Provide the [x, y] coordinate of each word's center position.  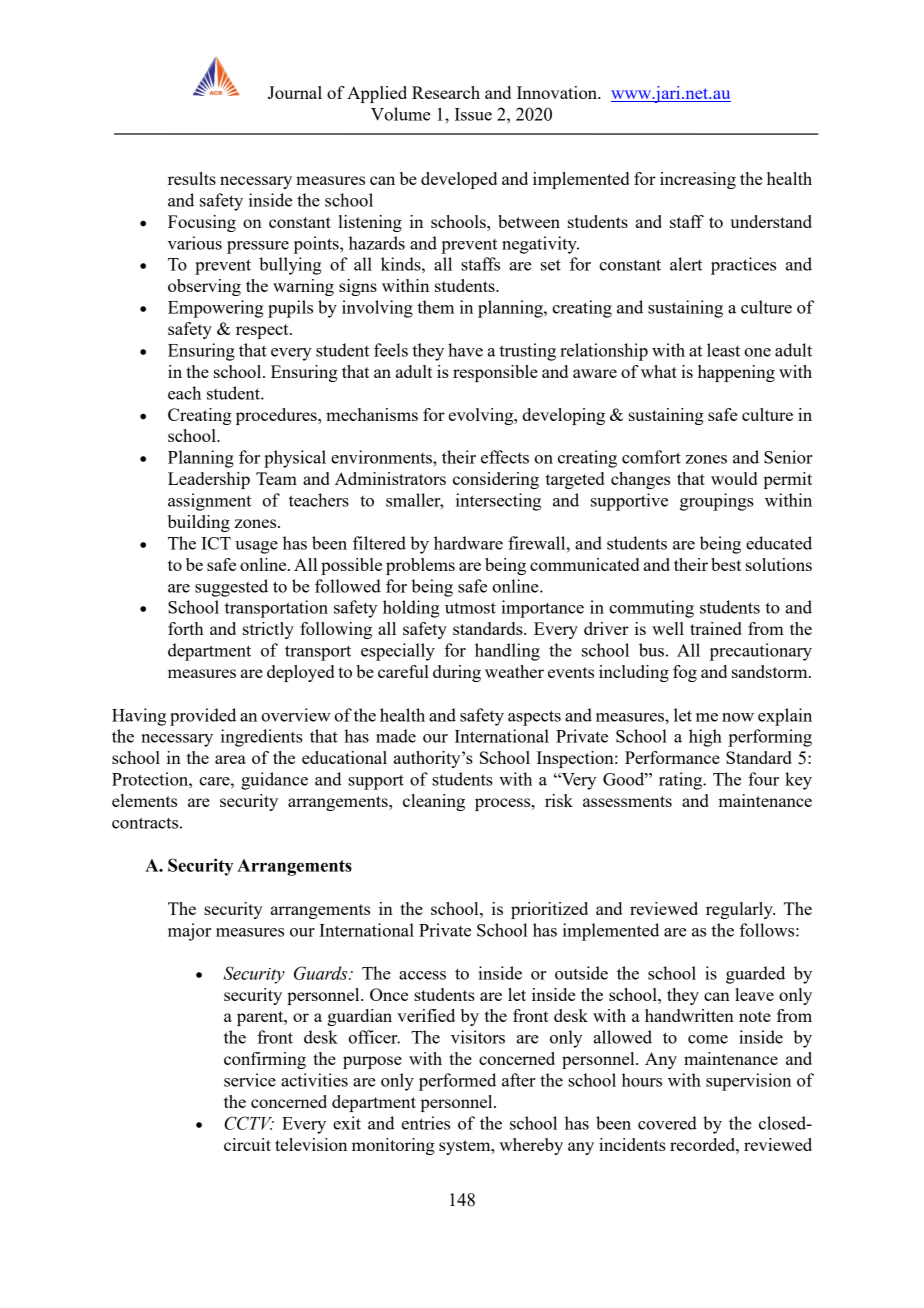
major [189, 932]
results [192, 178]
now [738, 717]
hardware [468, 543]
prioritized [549, 910]
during [457, 673]
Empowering [216, 309]
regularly [740, 910]
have [465, 350]
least [723, 350]
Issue [473, 114]
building [199, 523]
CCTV [249, 1123]
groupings [717, 502]
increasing [698, 180]
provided [203, 717]
